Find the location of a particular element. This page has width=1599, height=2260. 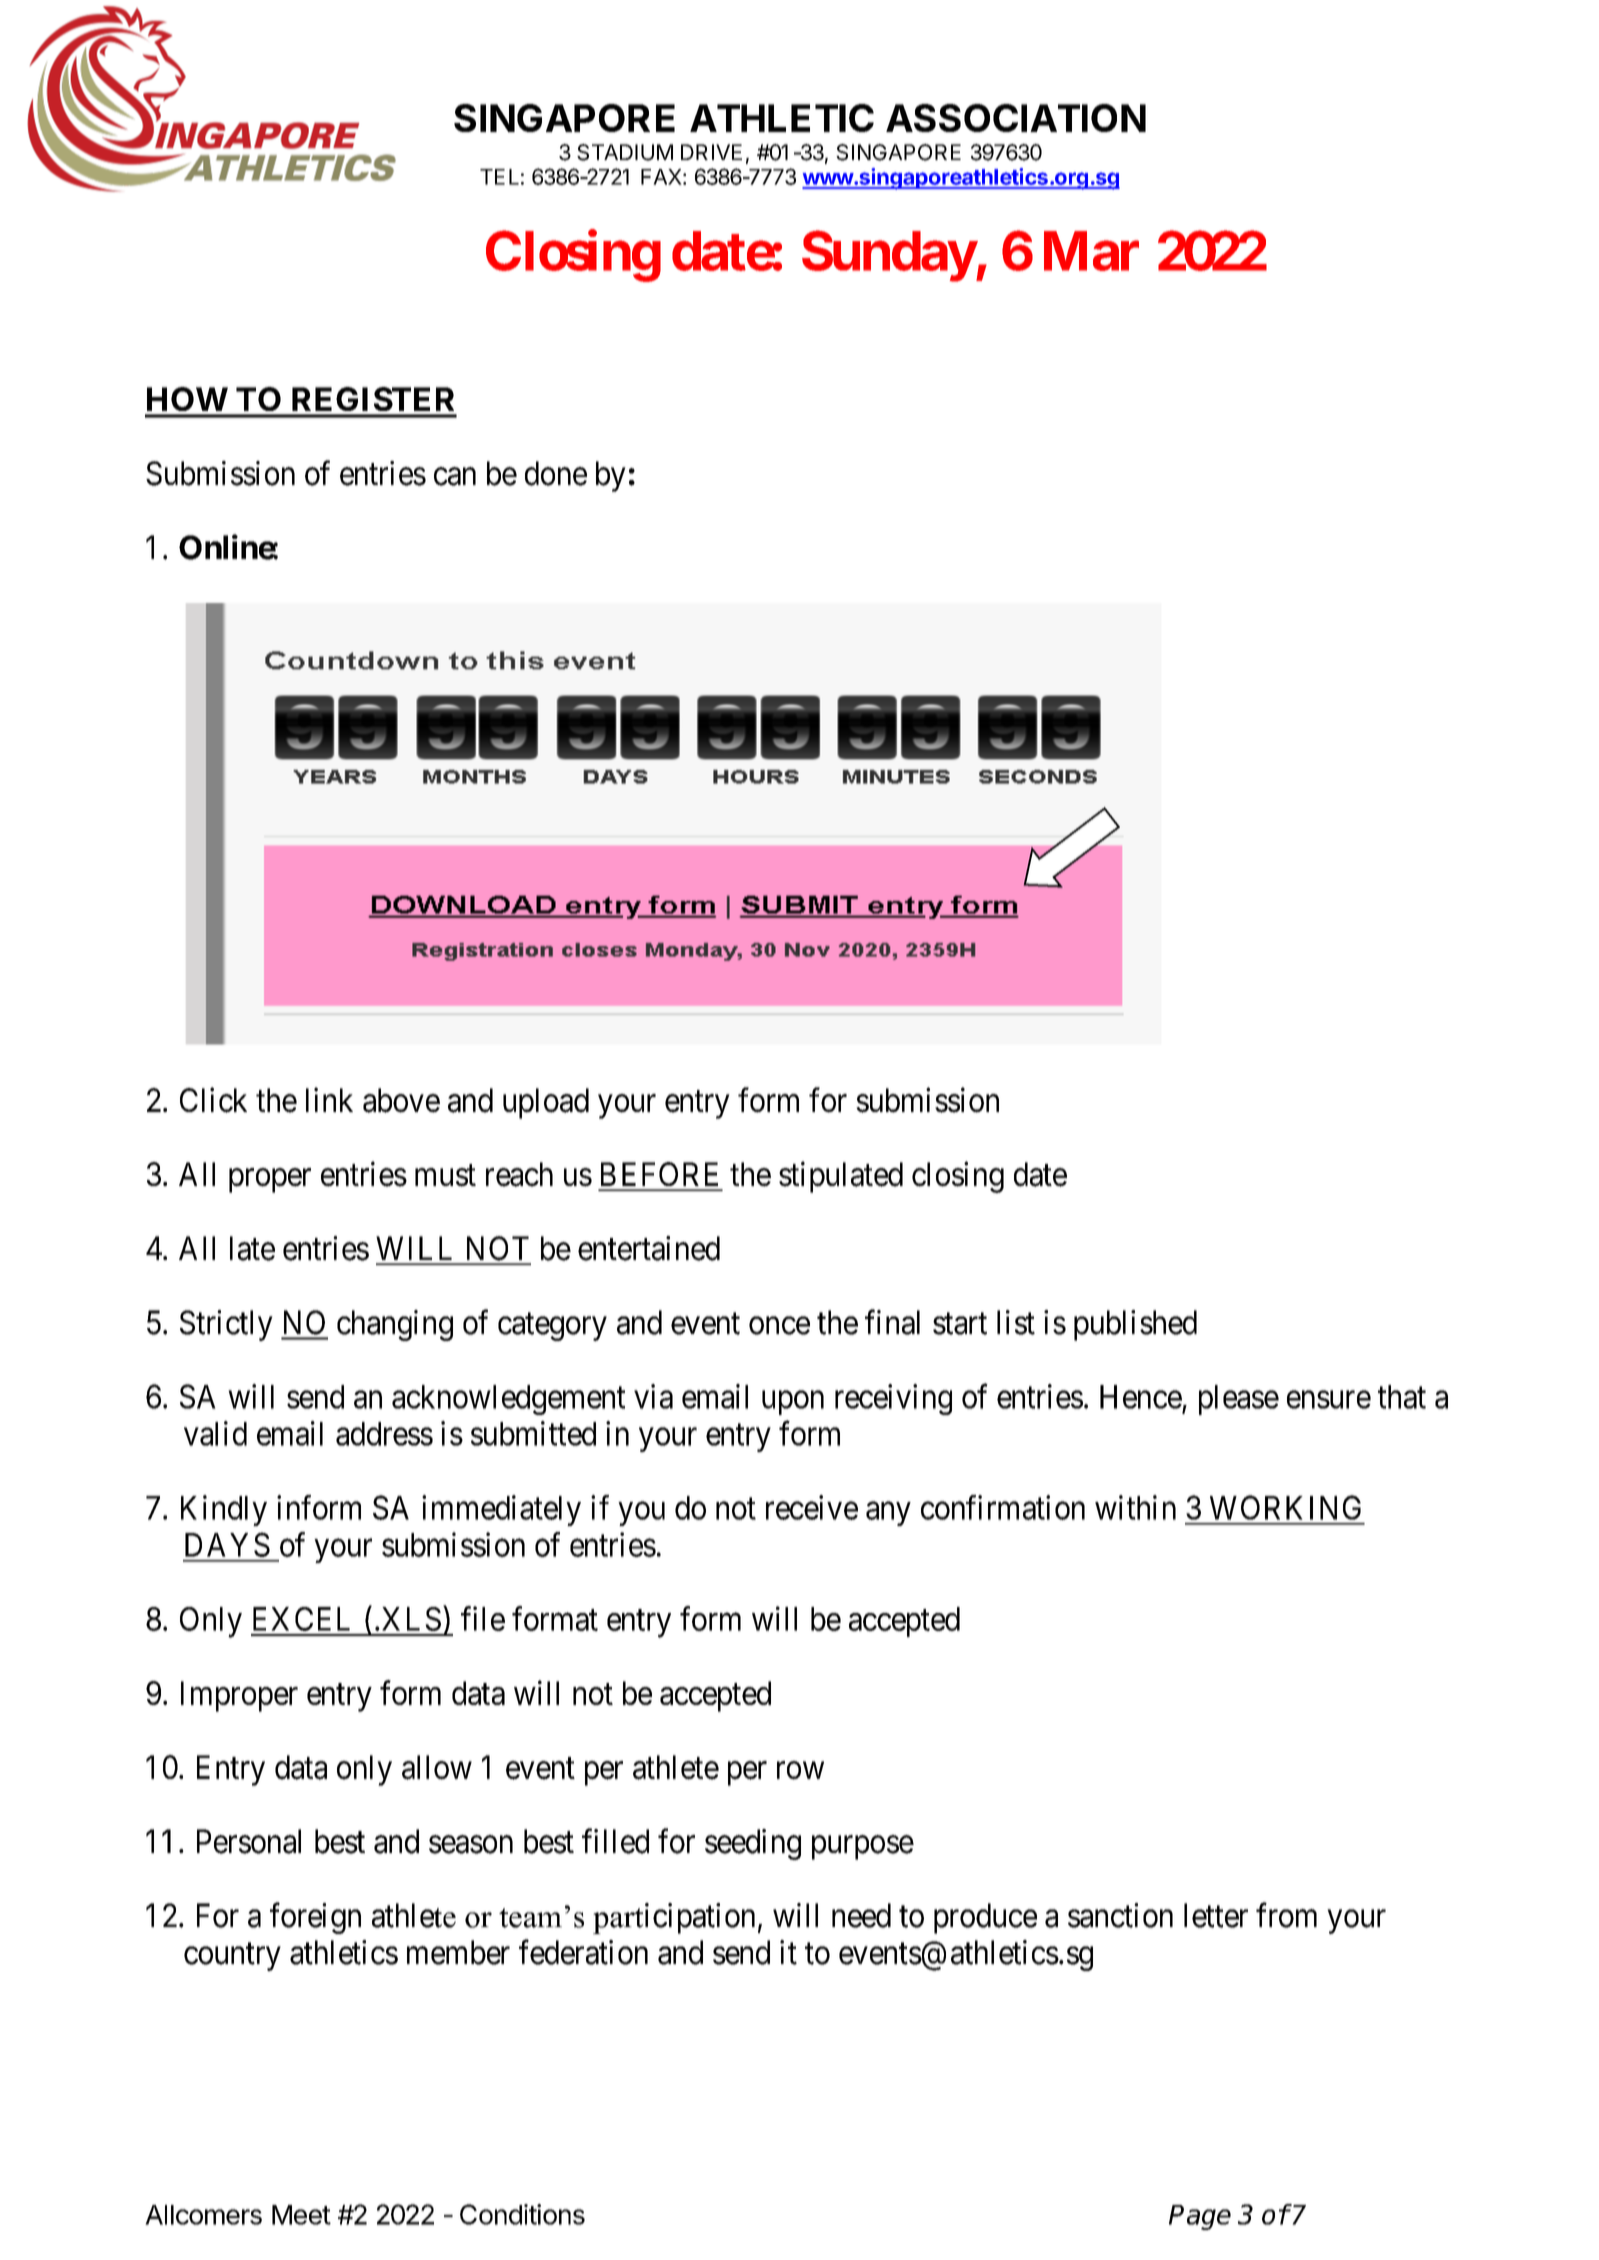

Meet is located at coordinates (301, 2215).
